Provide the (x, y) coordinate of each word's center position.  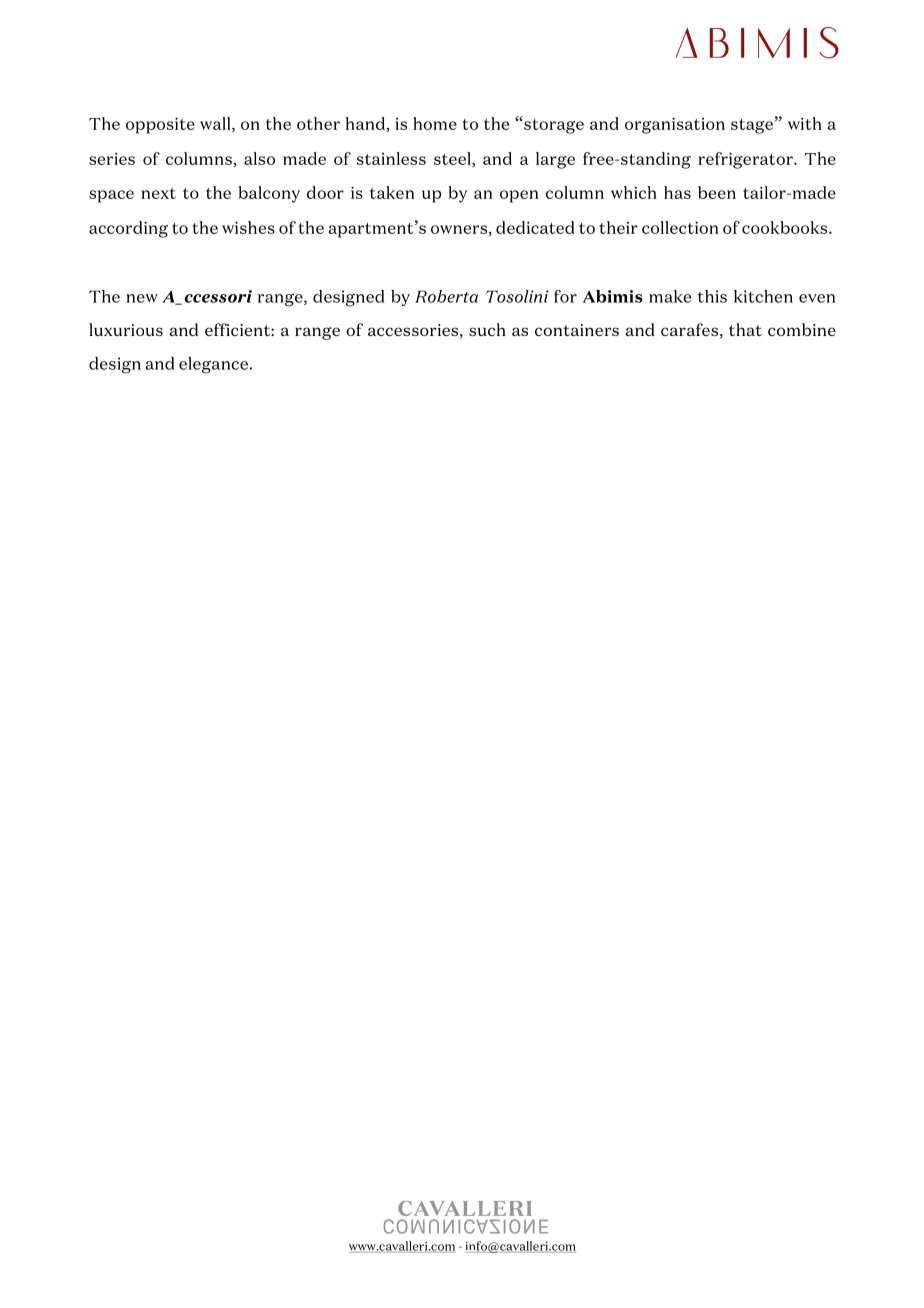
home (435, 123)
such (487, 329)
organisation (675, 125)
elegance (213, 365)
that (745, 329)
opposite (160, 125)
